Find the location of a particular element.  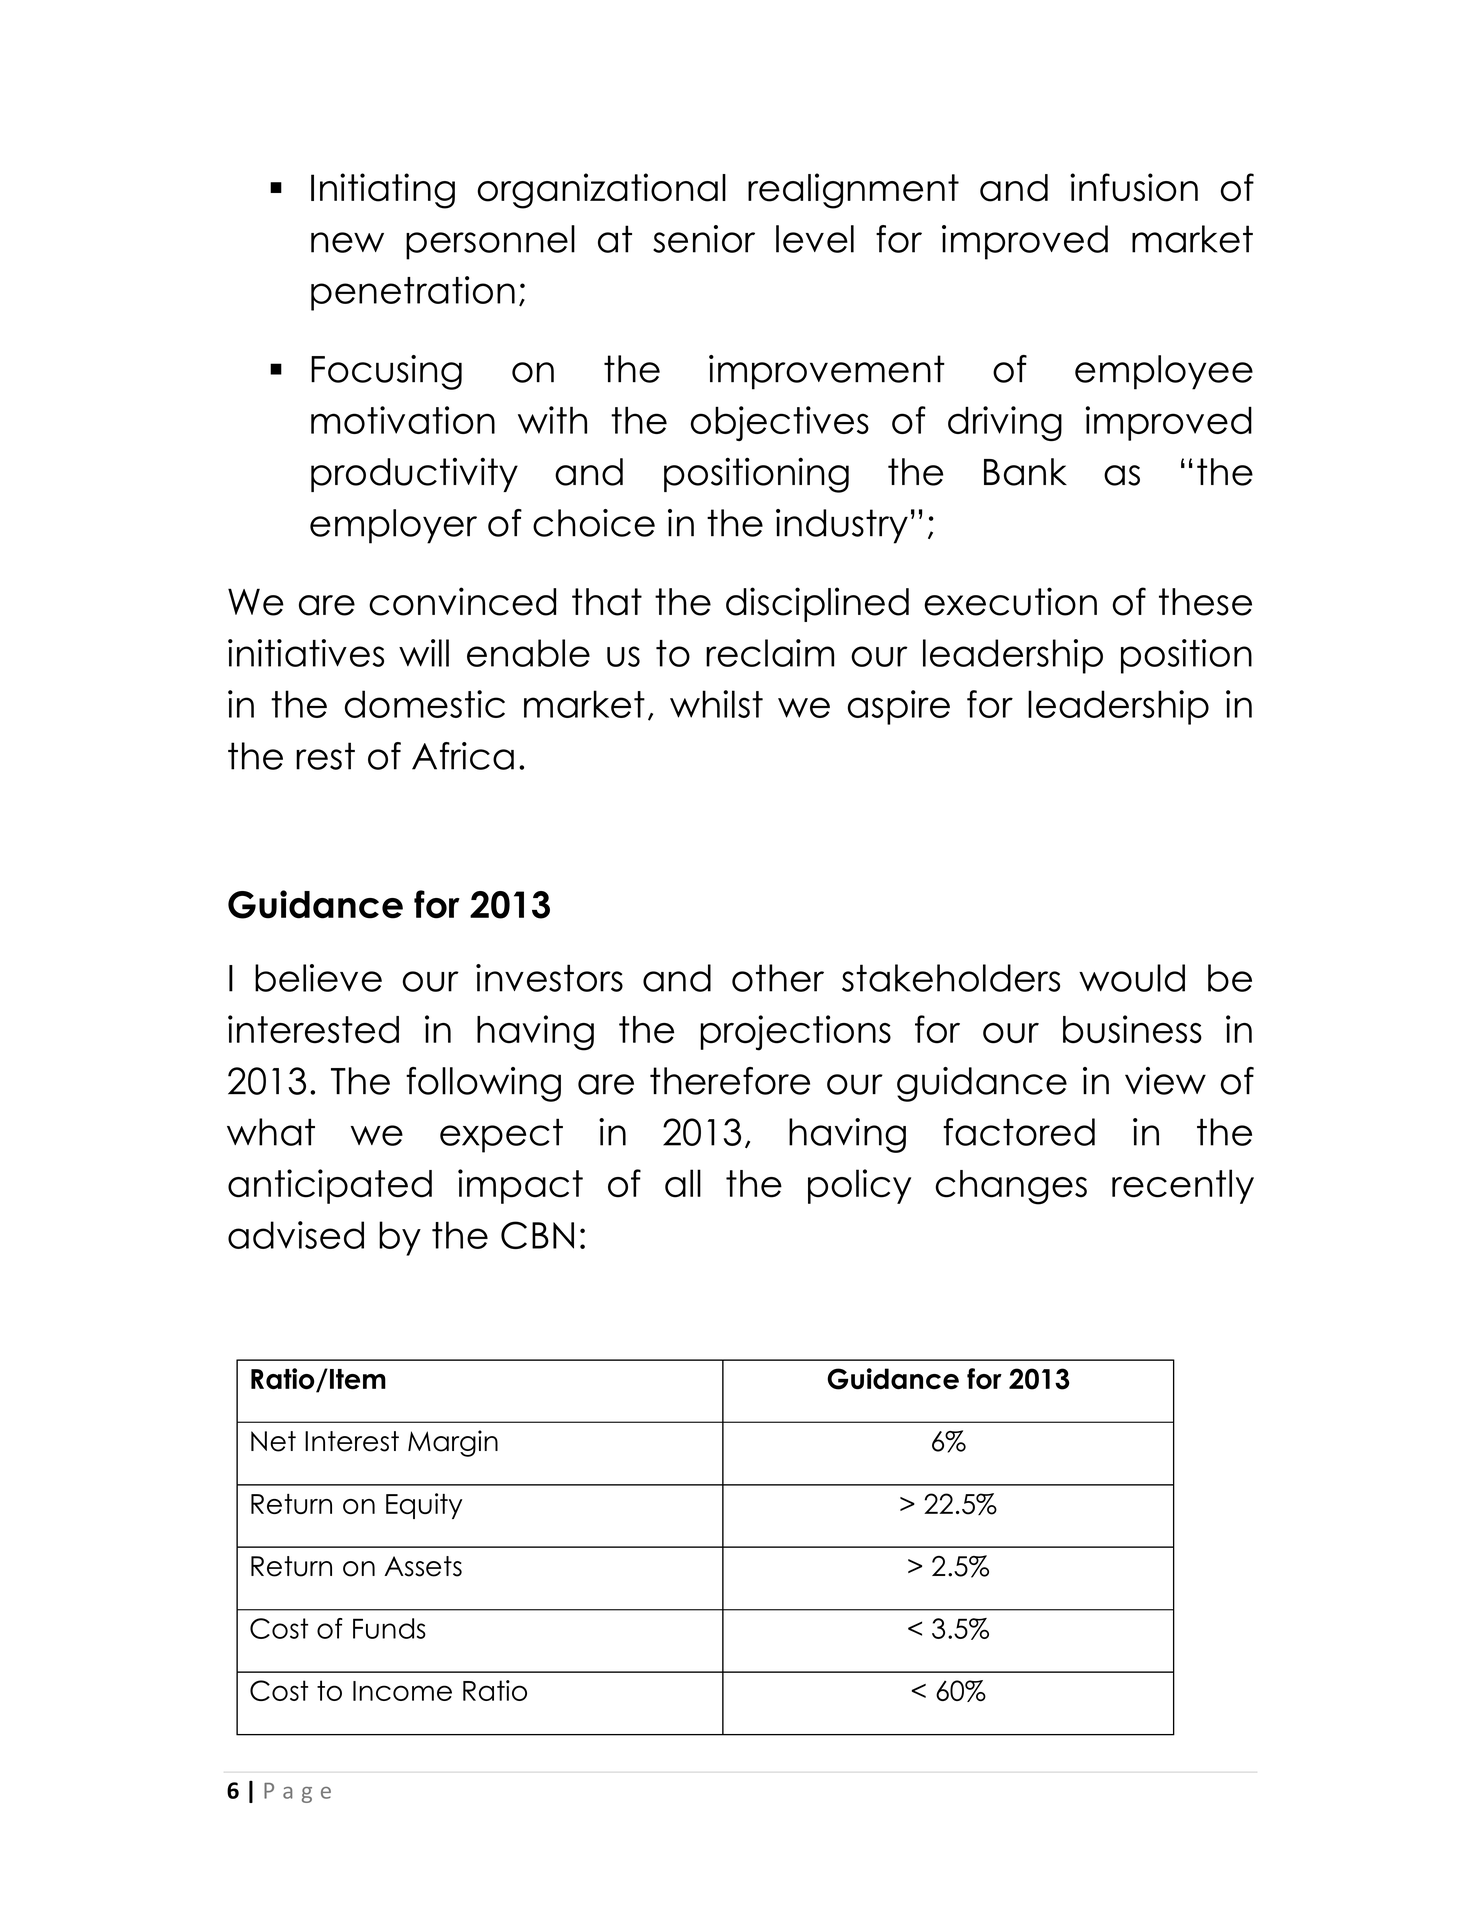

new is located at coordinates (347, 242).
